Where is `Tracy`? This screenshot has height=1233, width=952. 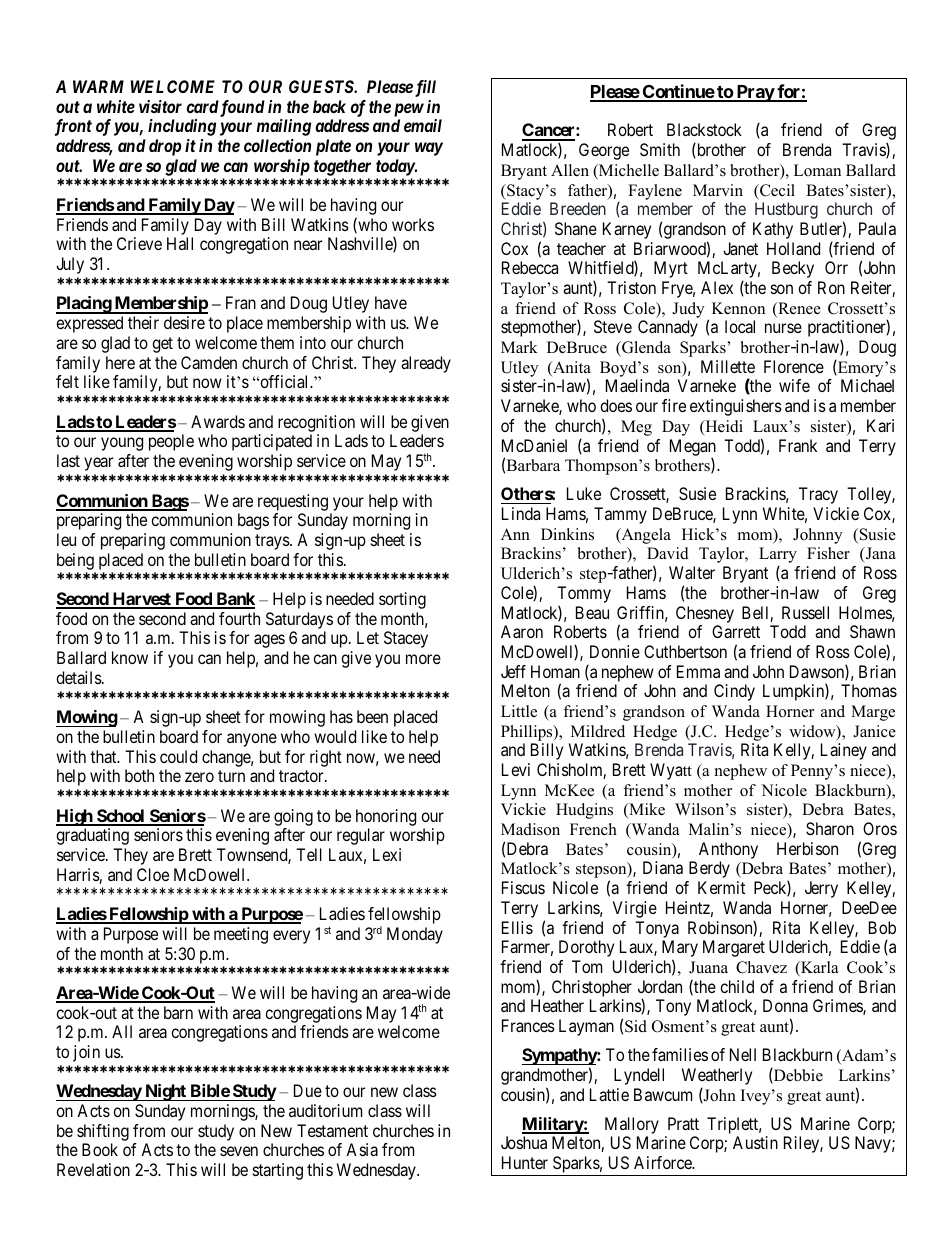 Tracy is located at coordinates (818, 495).
